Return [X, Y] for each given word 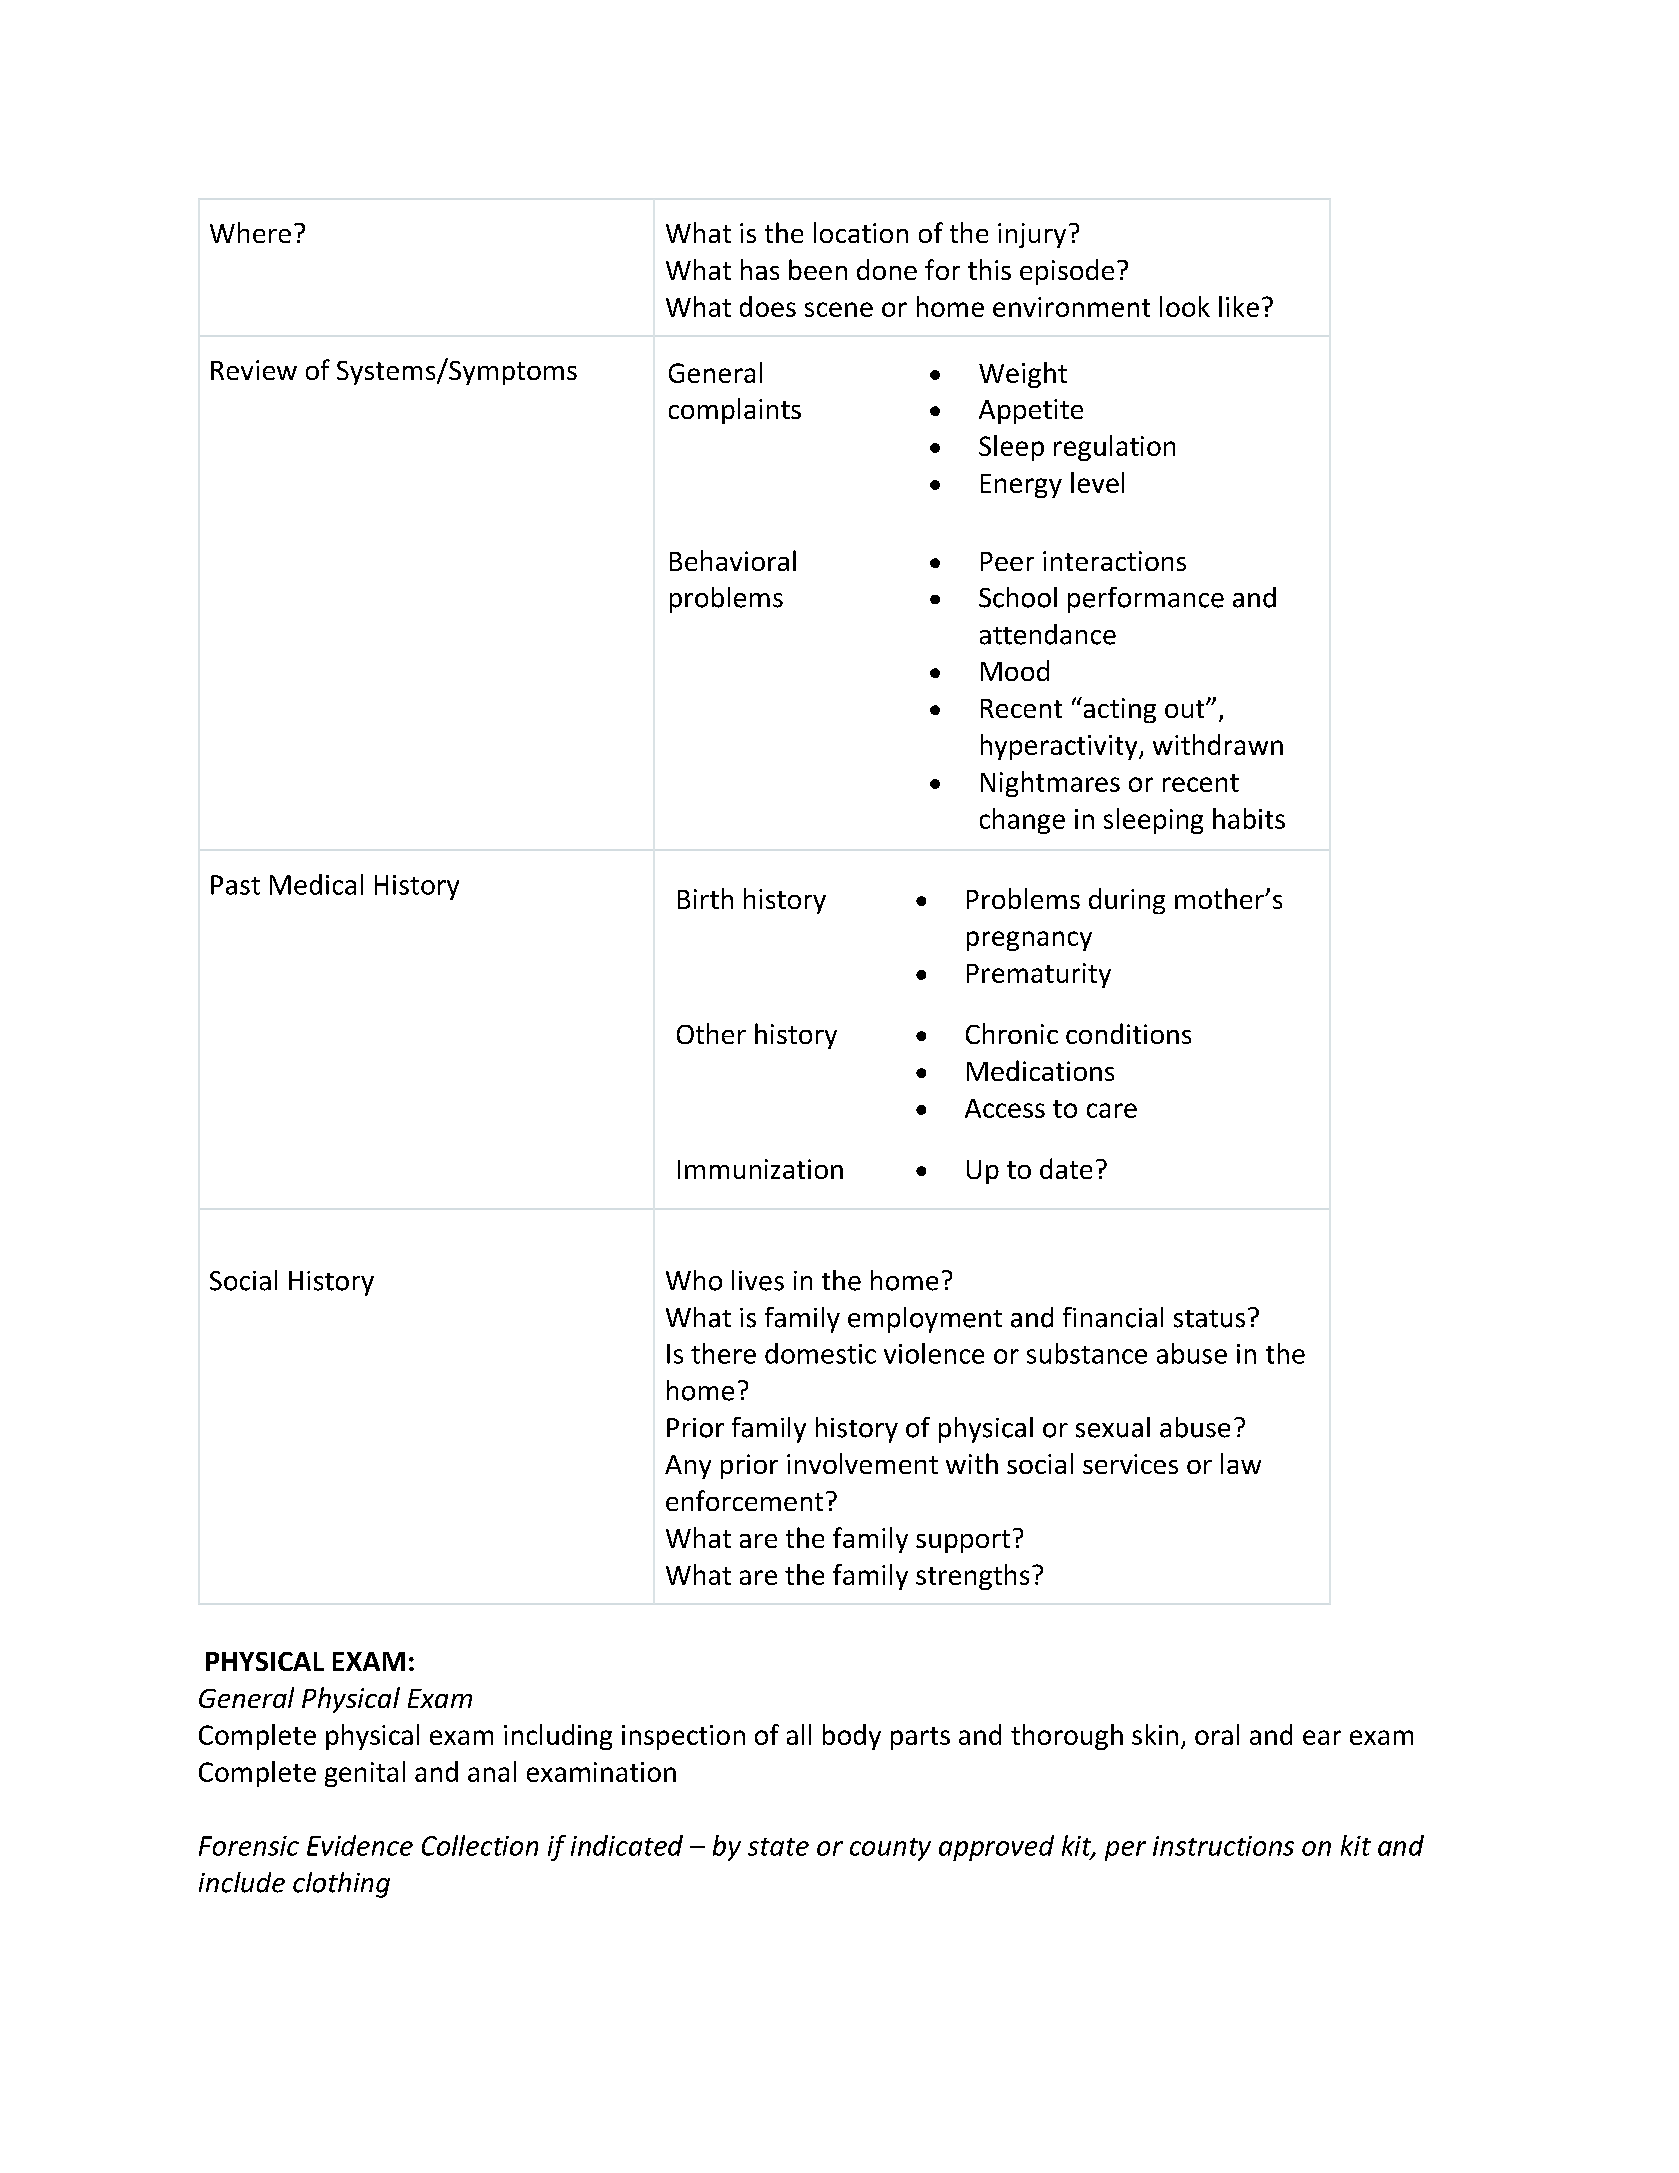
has [760, 269]
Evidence [360, 1845]
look [1185, 306]
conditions [1128, 1033]
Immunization [760, 1169]
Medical [316, 884]
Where [250, 232]
